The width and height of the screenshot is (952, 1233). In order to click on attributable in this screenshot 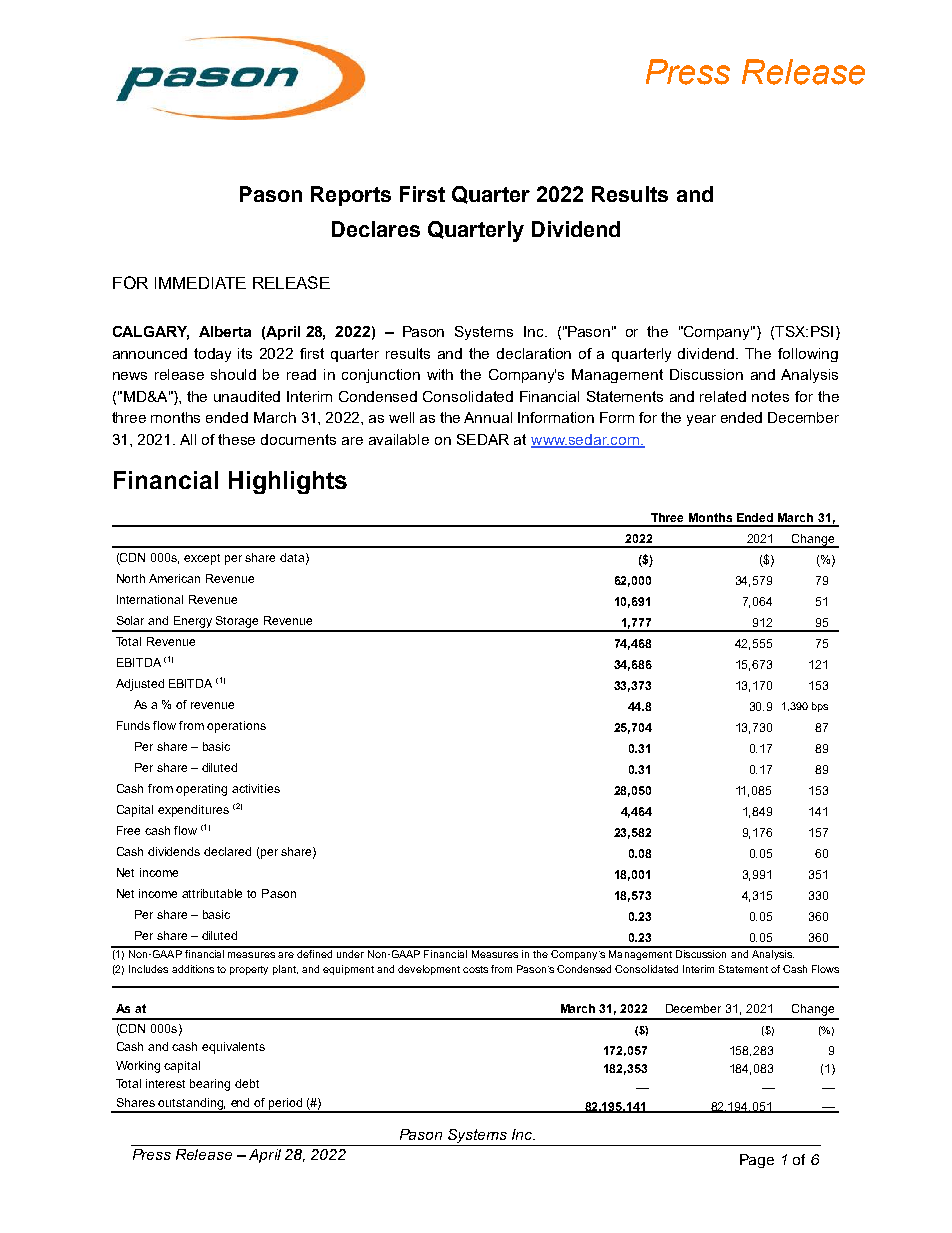, I will do `click(212, 893)`.
